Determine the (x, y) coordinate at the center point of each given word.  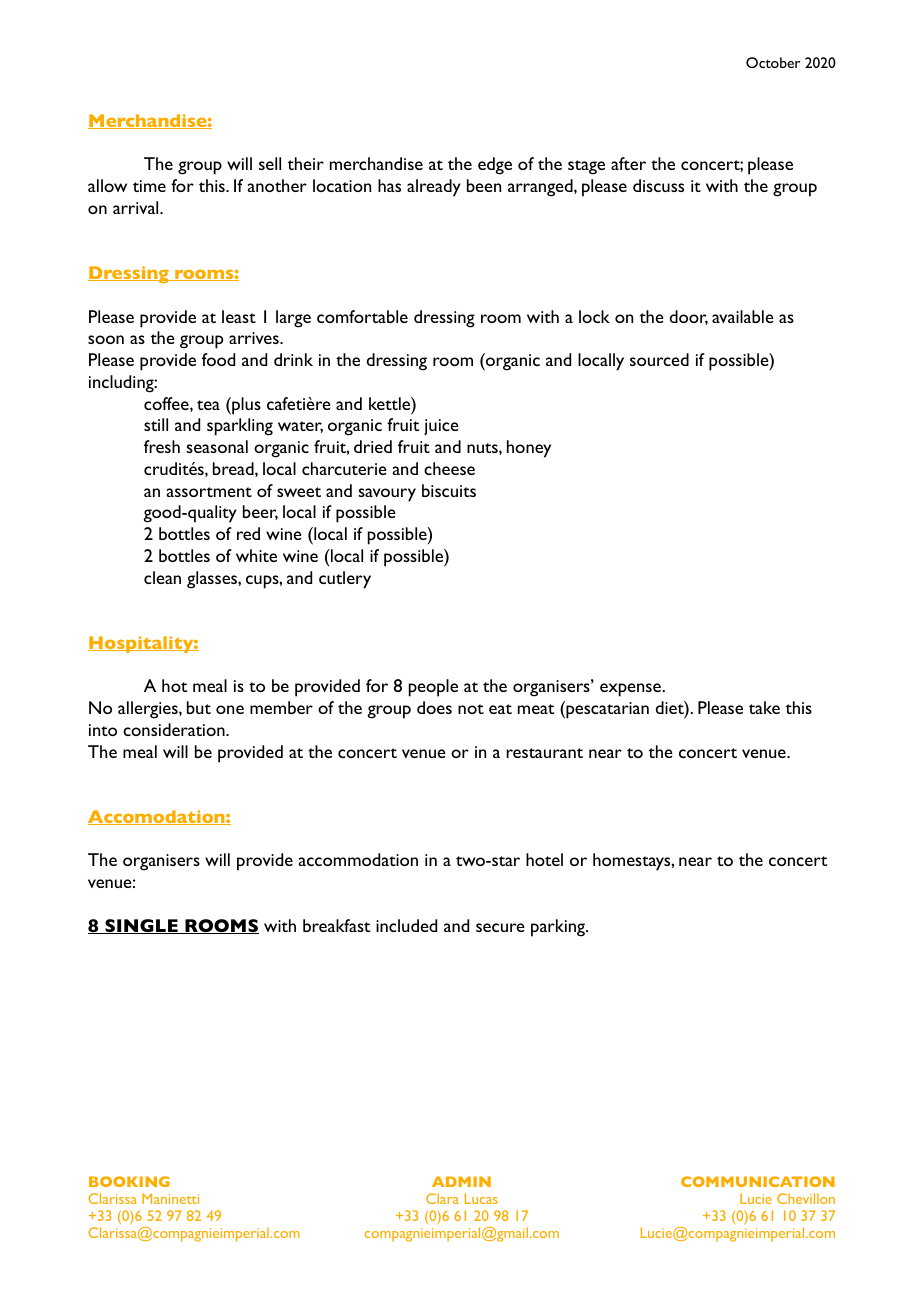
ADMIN (461, 1181)
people (433, 688)
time (149, 186)
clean (162, 577)
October (773, 62)
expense (630, 690)
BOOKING (129, 1181)
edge (495, 166)
